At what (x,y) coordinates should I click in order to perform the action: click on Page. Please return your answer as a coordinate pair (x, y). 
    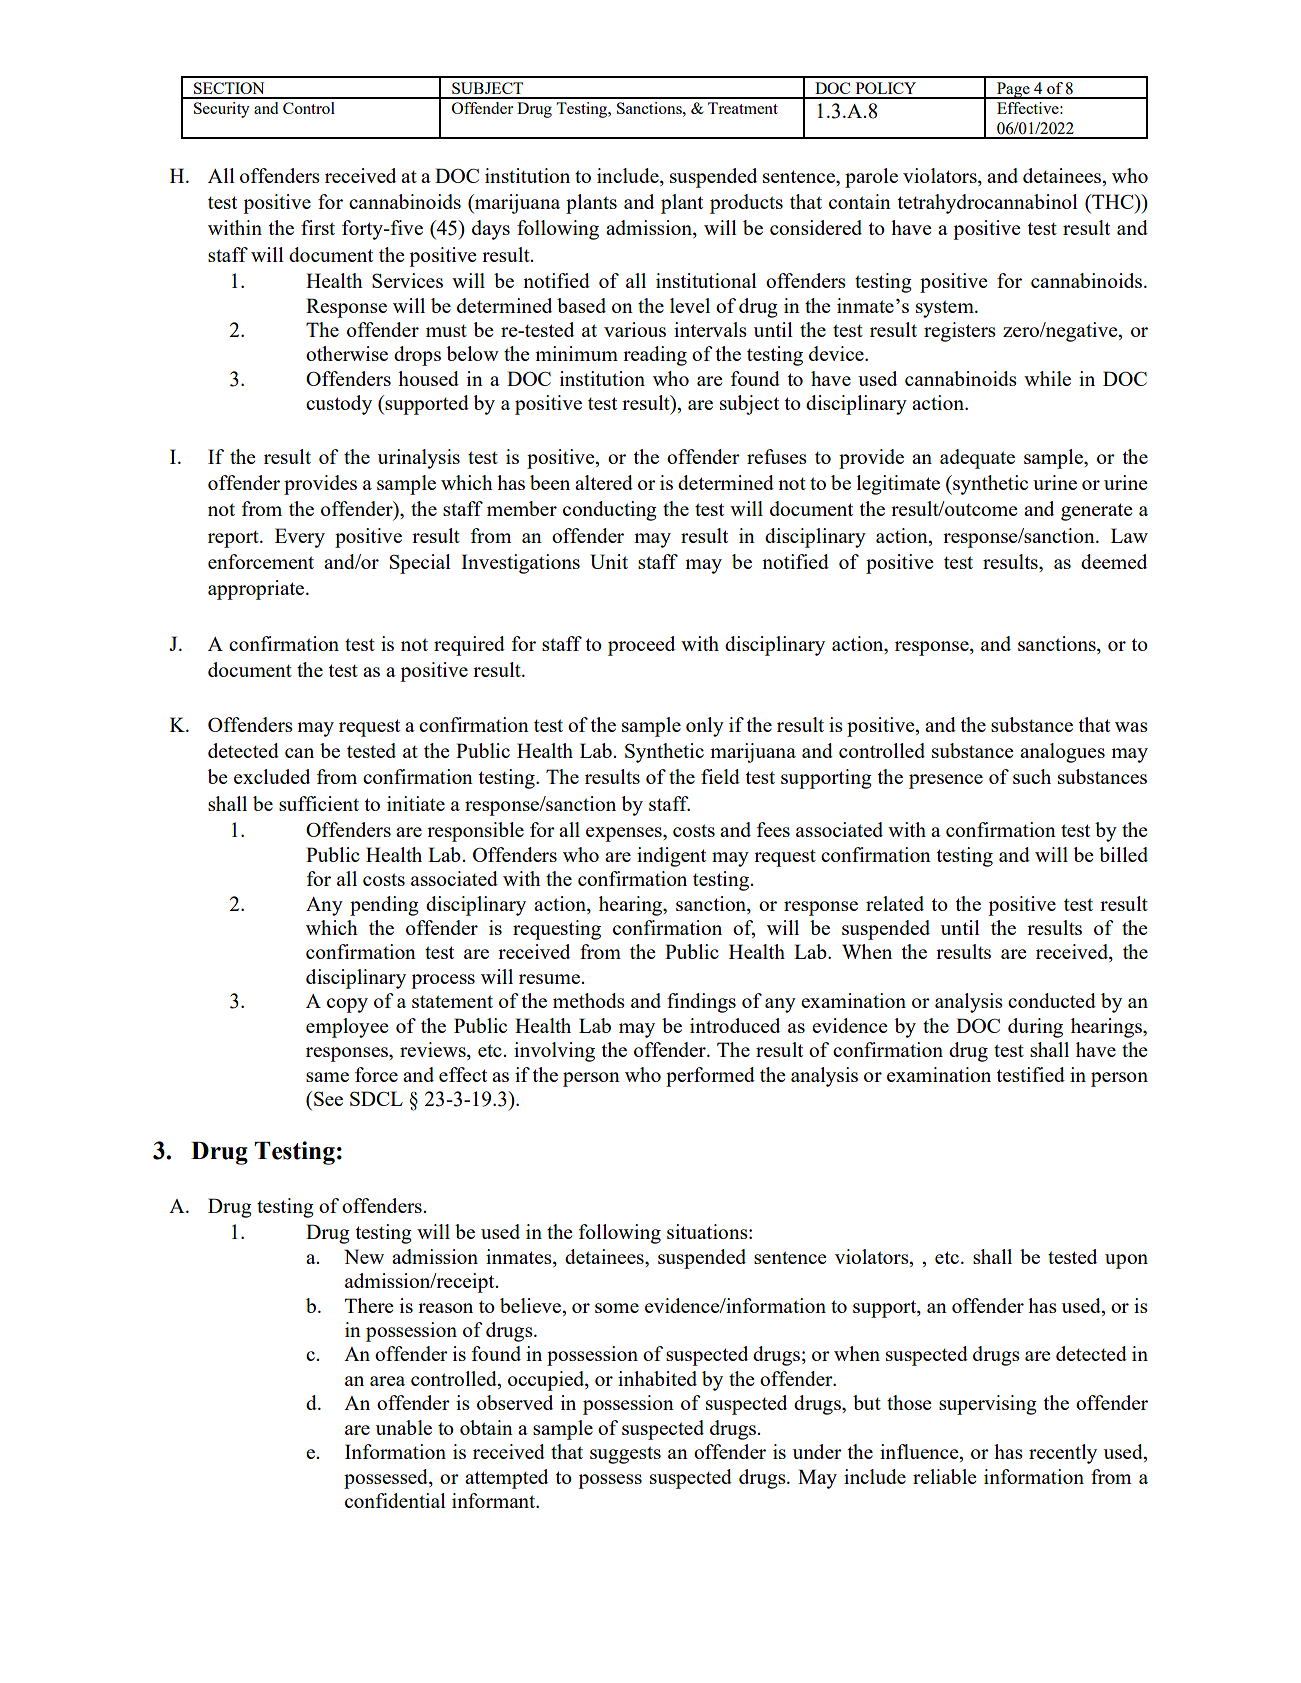
    Looking at the image, I should click on (1013, 90).
